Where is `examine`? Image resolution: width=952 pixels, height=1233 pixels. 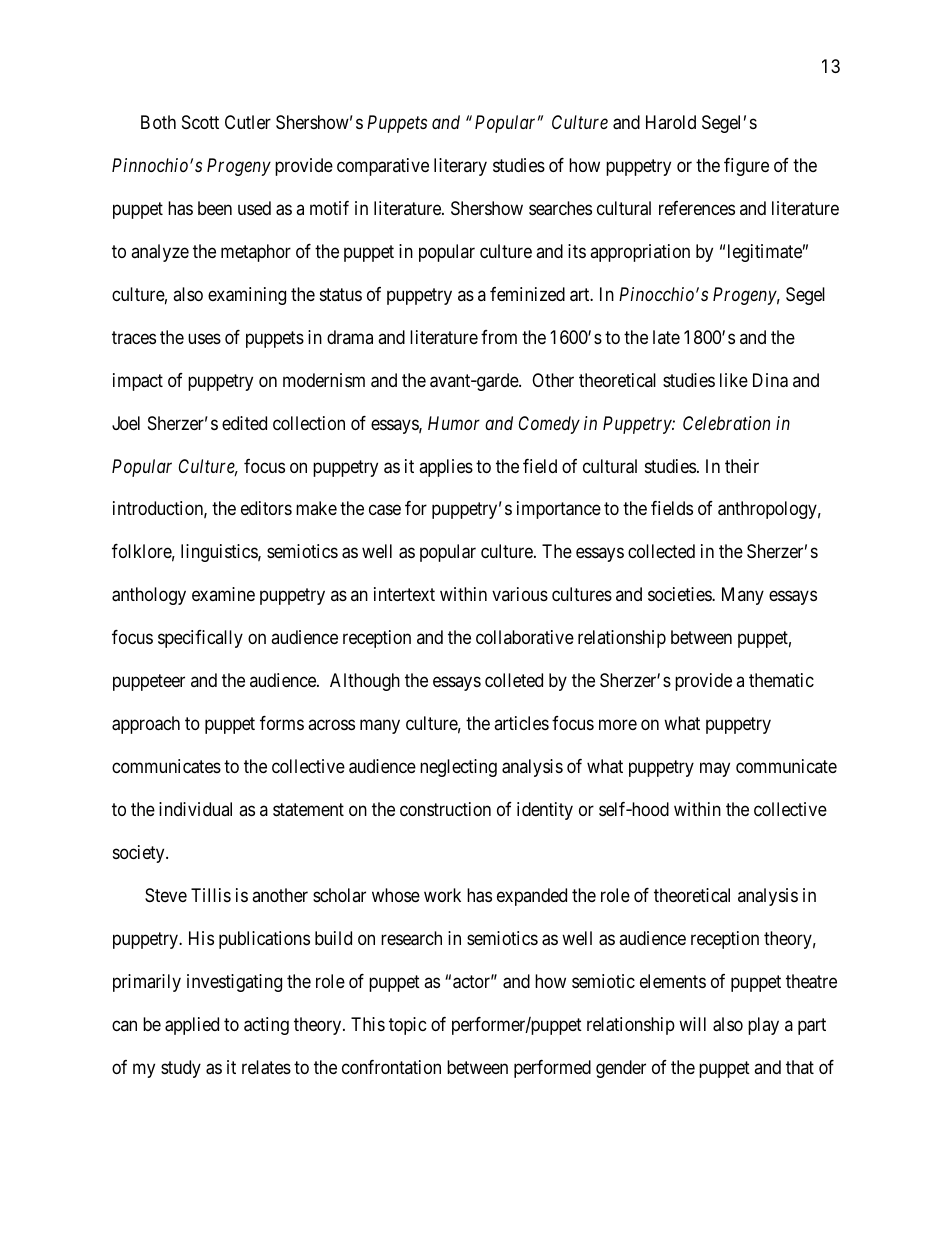
examine is located at coordinates (223, 594).
